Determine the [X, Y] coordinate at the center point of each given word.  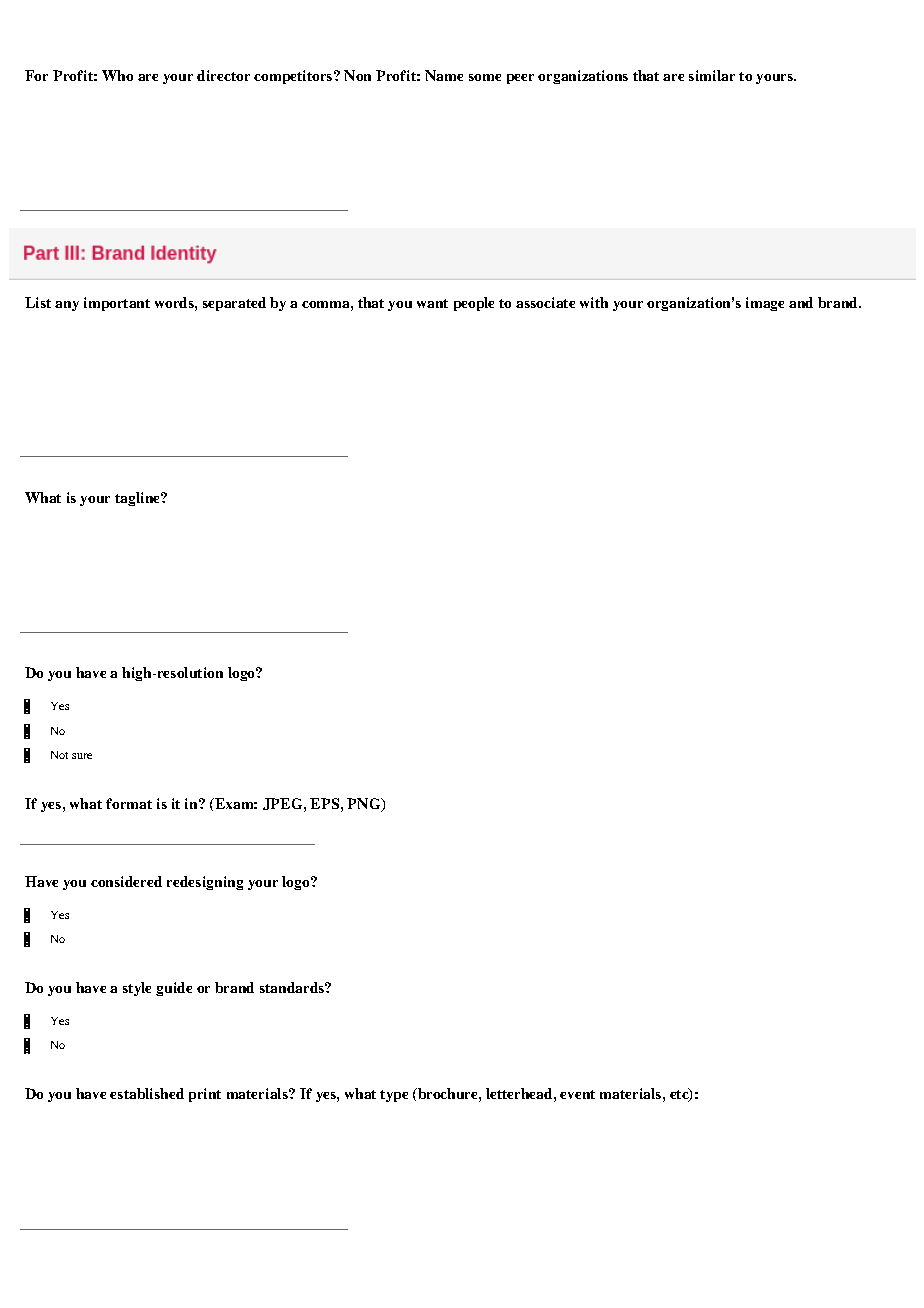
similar [712, 75]
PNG [365, 805]
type [394, 1096]
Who [117, 75]
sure [82, 756]
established [147, 1093]
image [765, 304]
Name [444, 75]
